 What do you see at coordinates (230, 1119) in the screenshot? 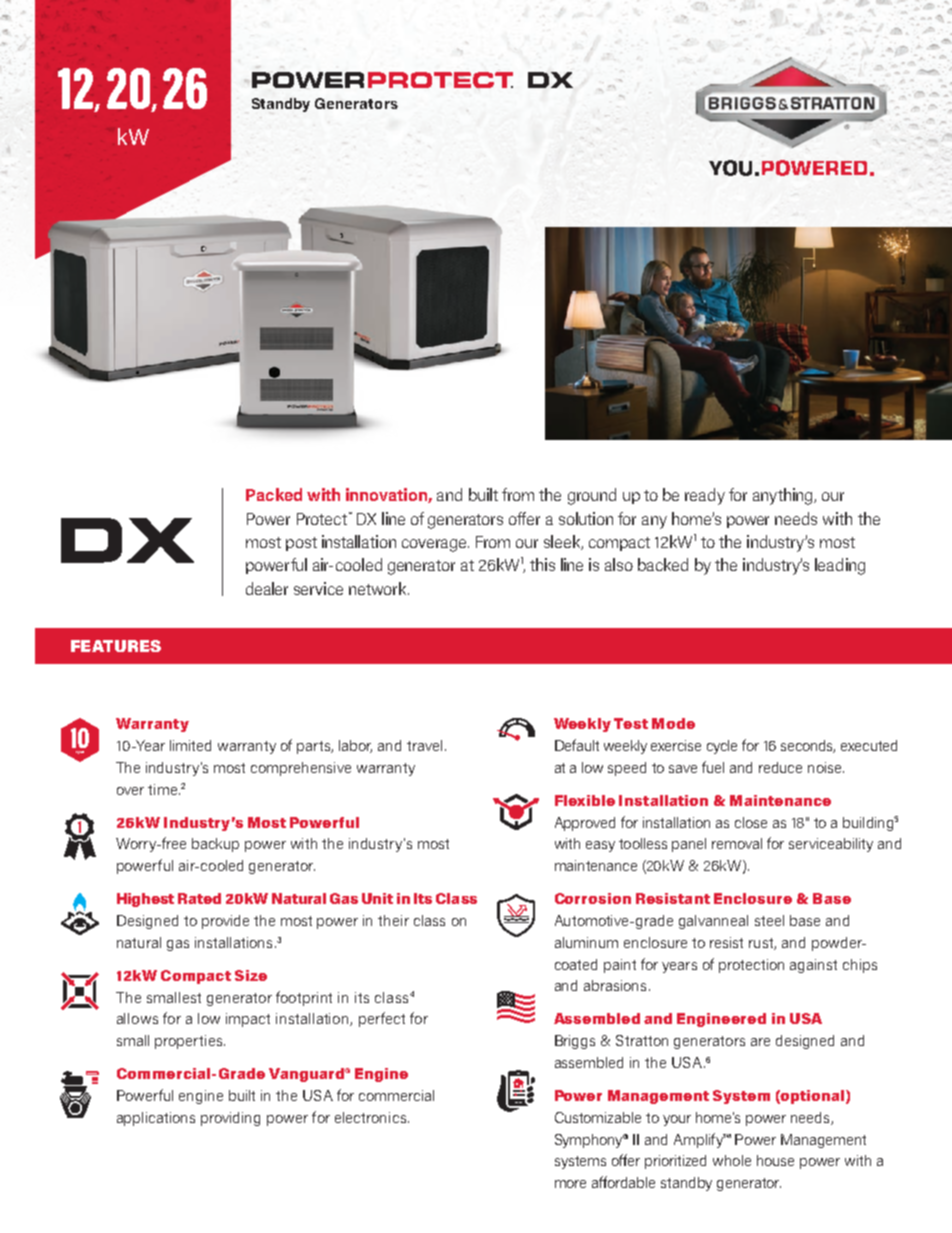
I see `providing` at bounding box center [230, 1119].
